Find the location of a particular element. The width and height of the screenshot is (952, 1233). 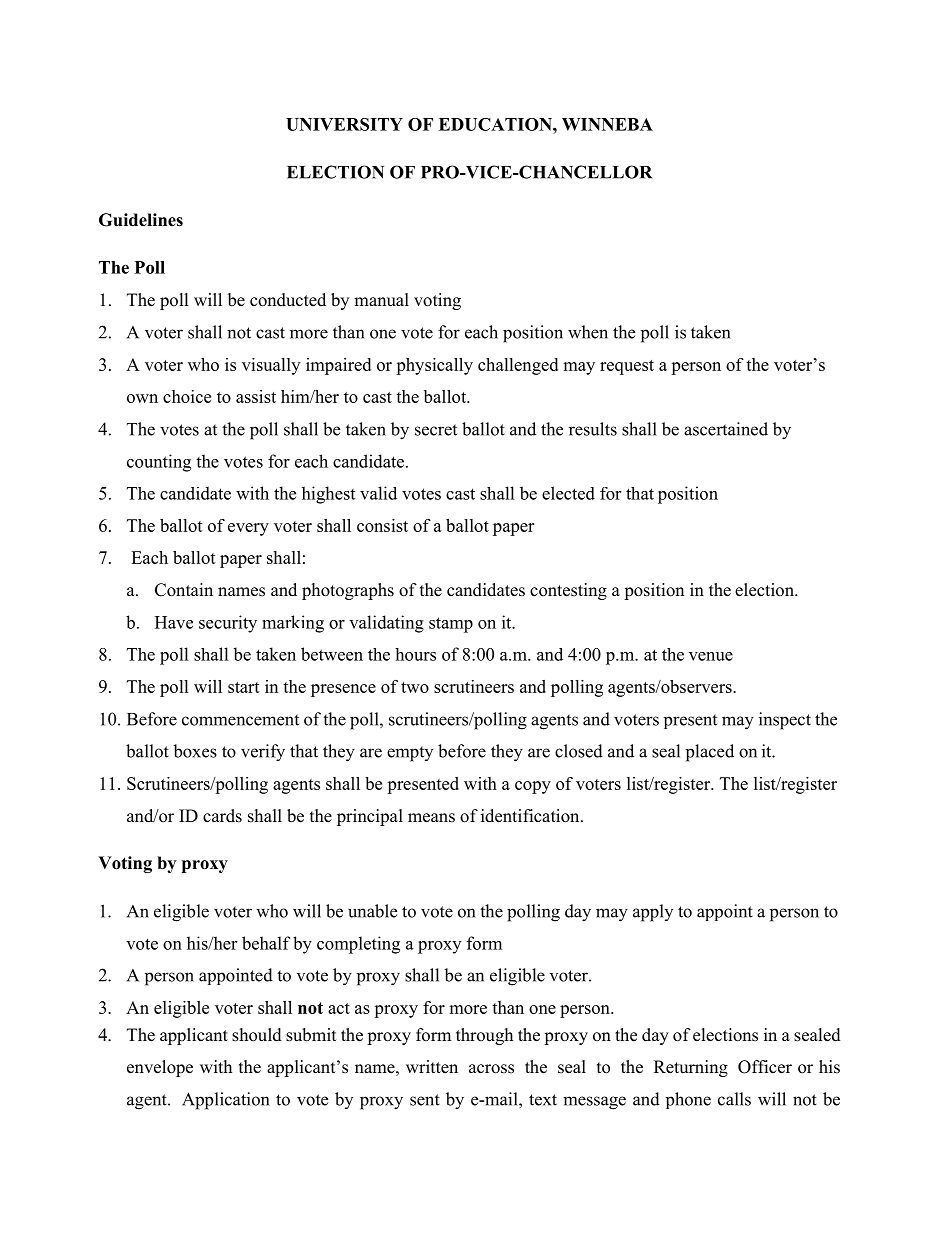

cards is located at coordinates (222, 816).
